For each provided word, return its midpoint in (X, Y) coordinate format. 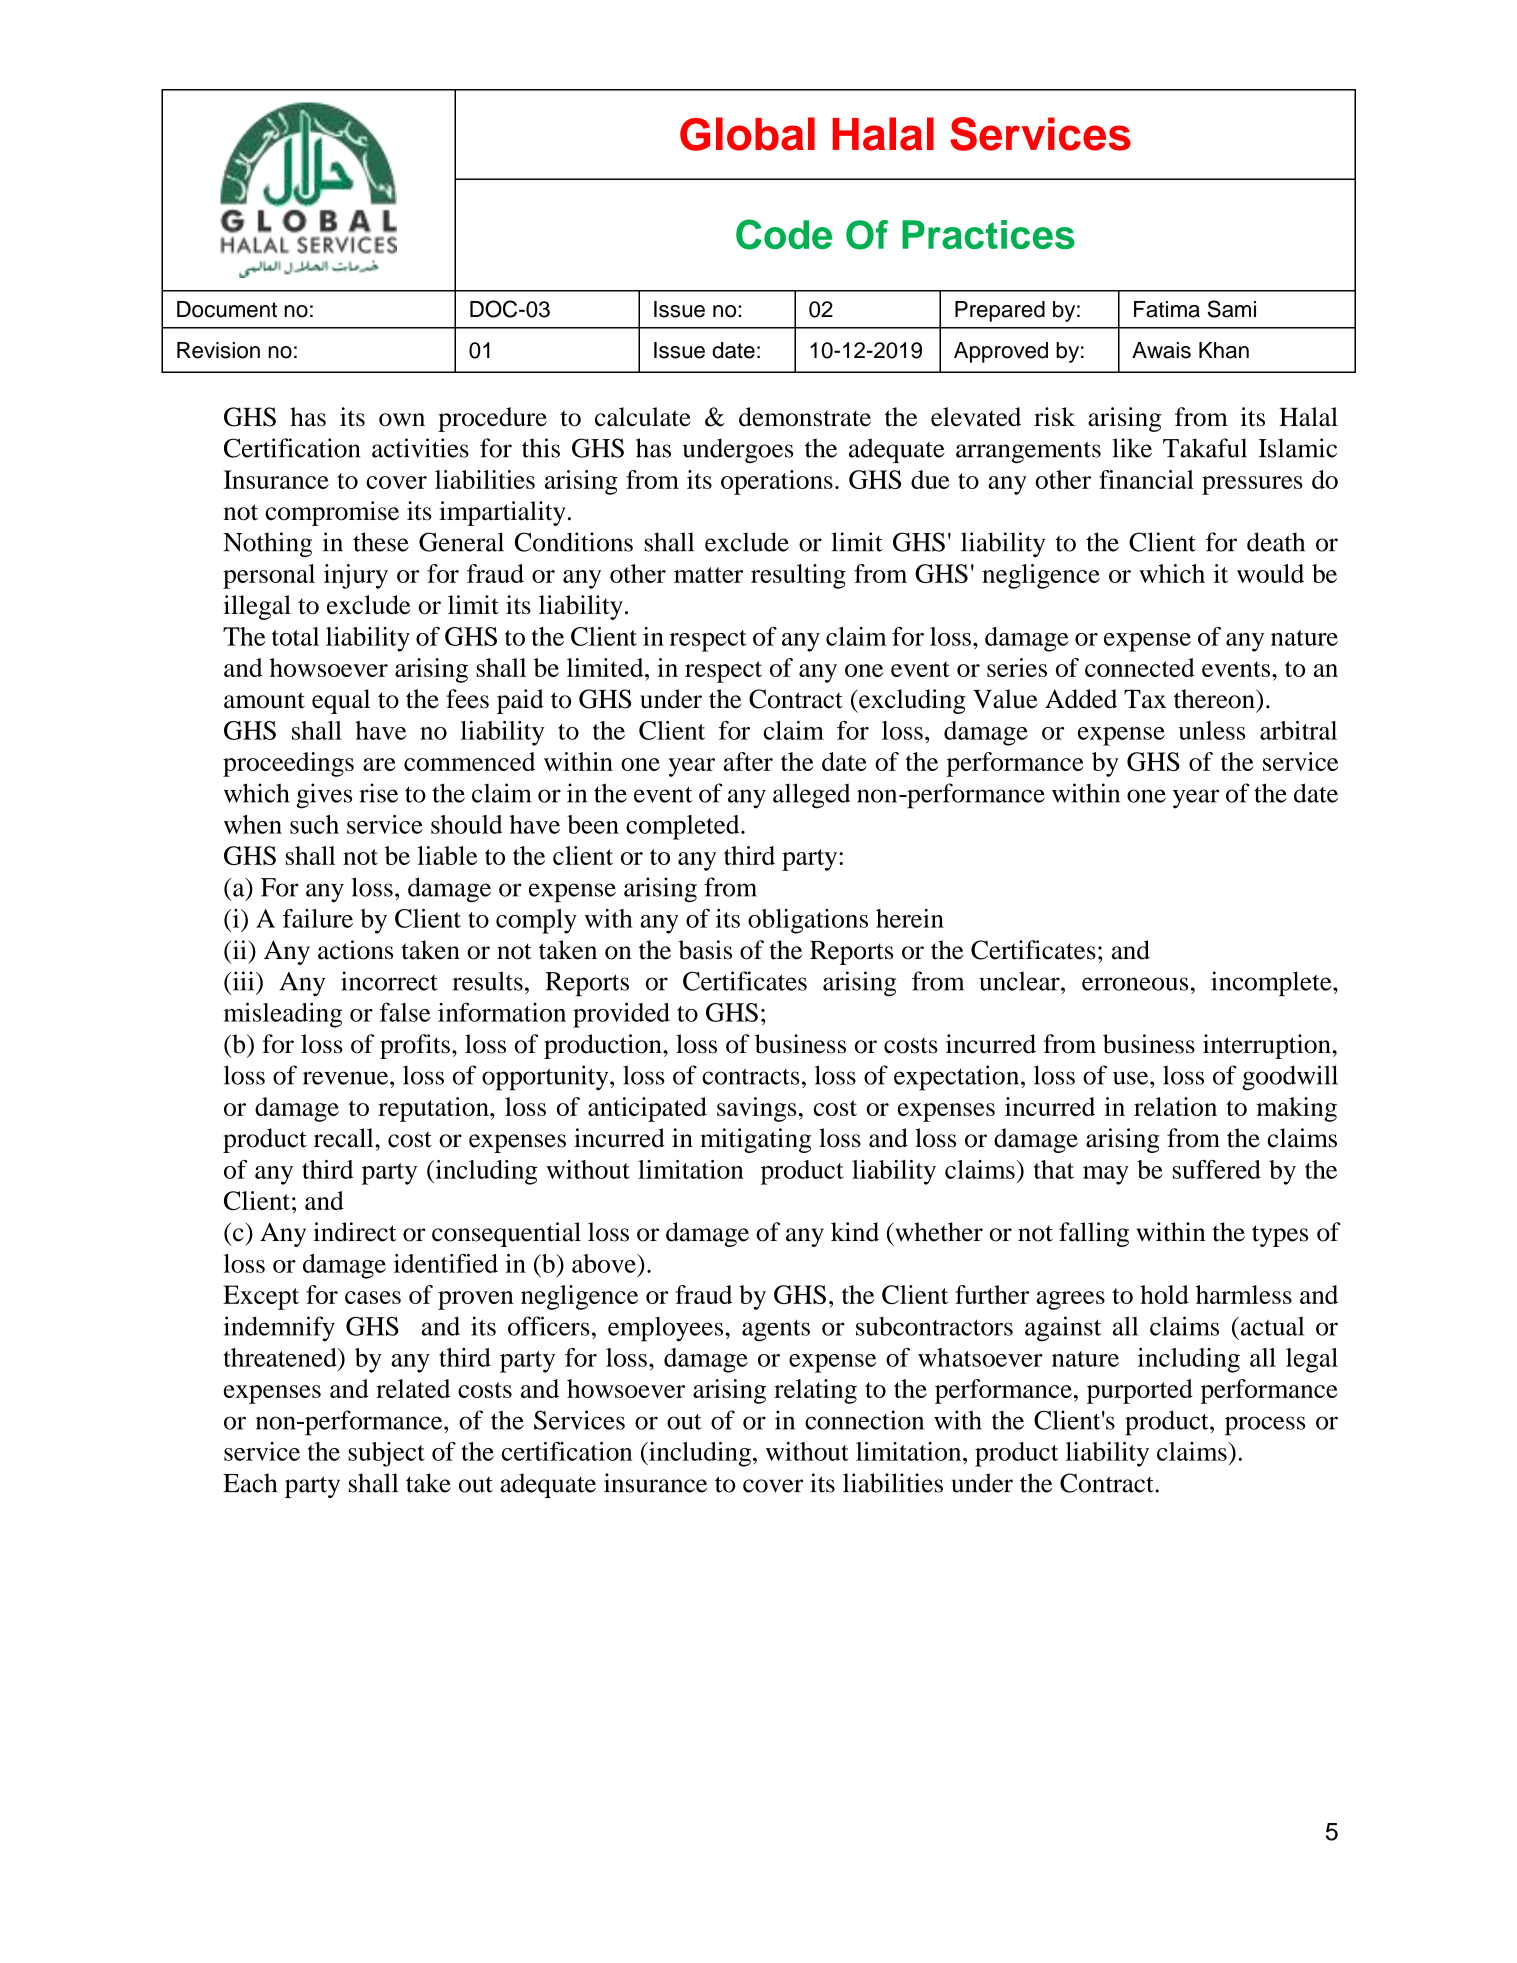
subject (386, 1454)
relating (815, 1391)
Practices (988, 234)
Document (227, 309)
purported (1140, 1391)
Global (747, 134)
